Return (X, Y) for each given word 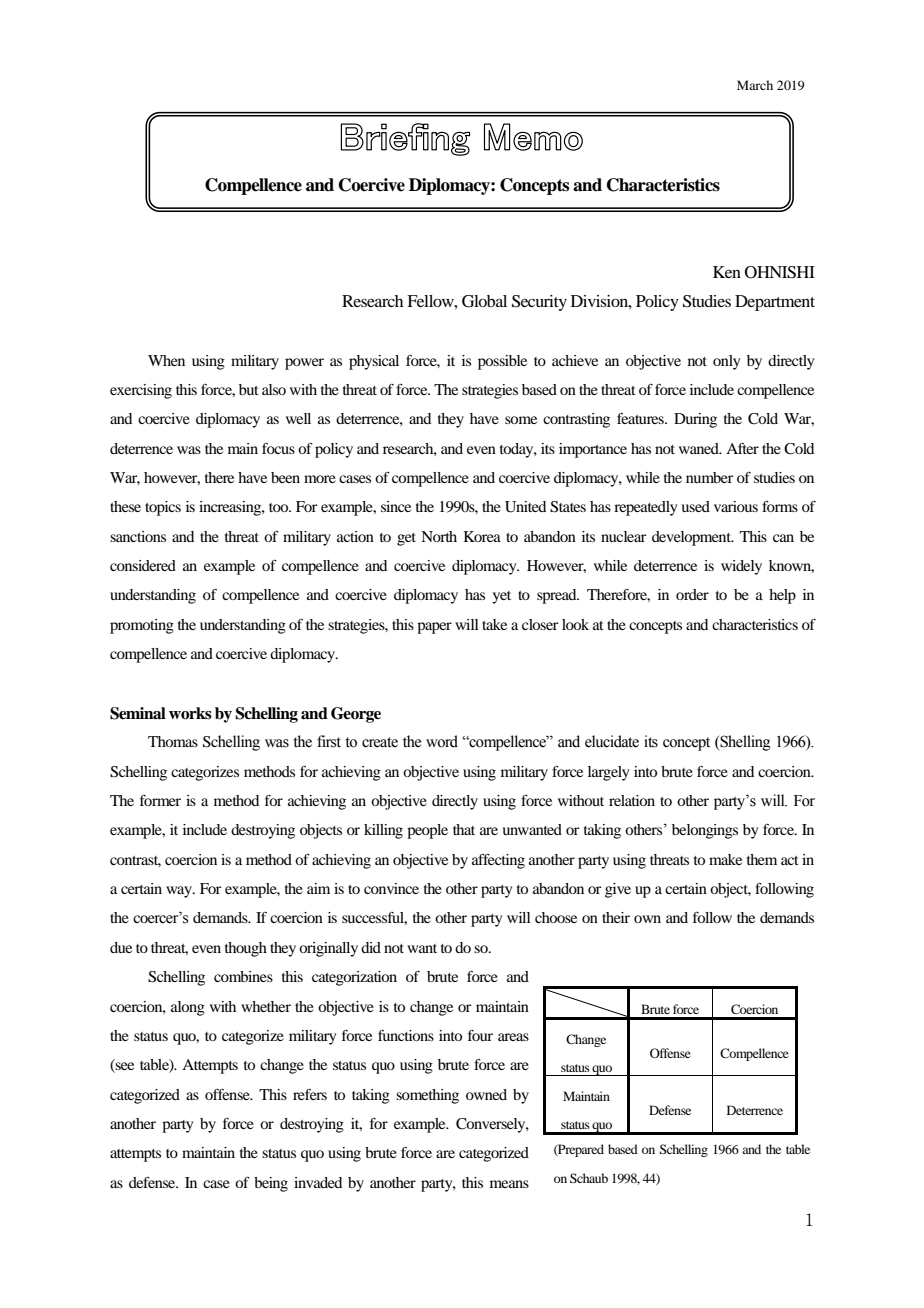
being (271, 1184)
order (692, 594)
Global (484, 301)
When (166, 360)
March (755, 85)
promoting (142, 626)
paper (434, 628)
